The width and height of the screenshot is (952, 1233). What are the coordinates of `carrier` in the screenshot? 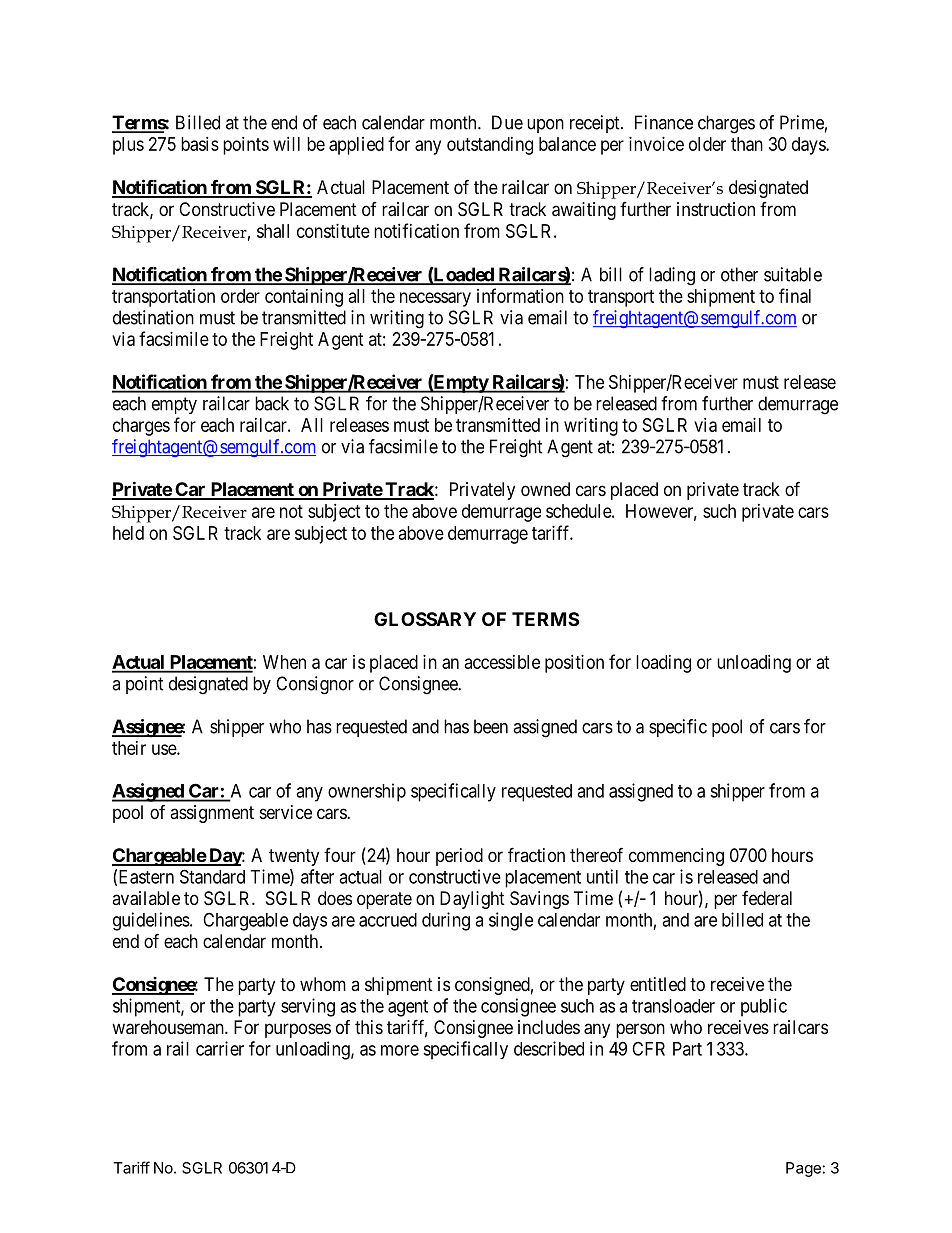 It's located at (220, 1048).
